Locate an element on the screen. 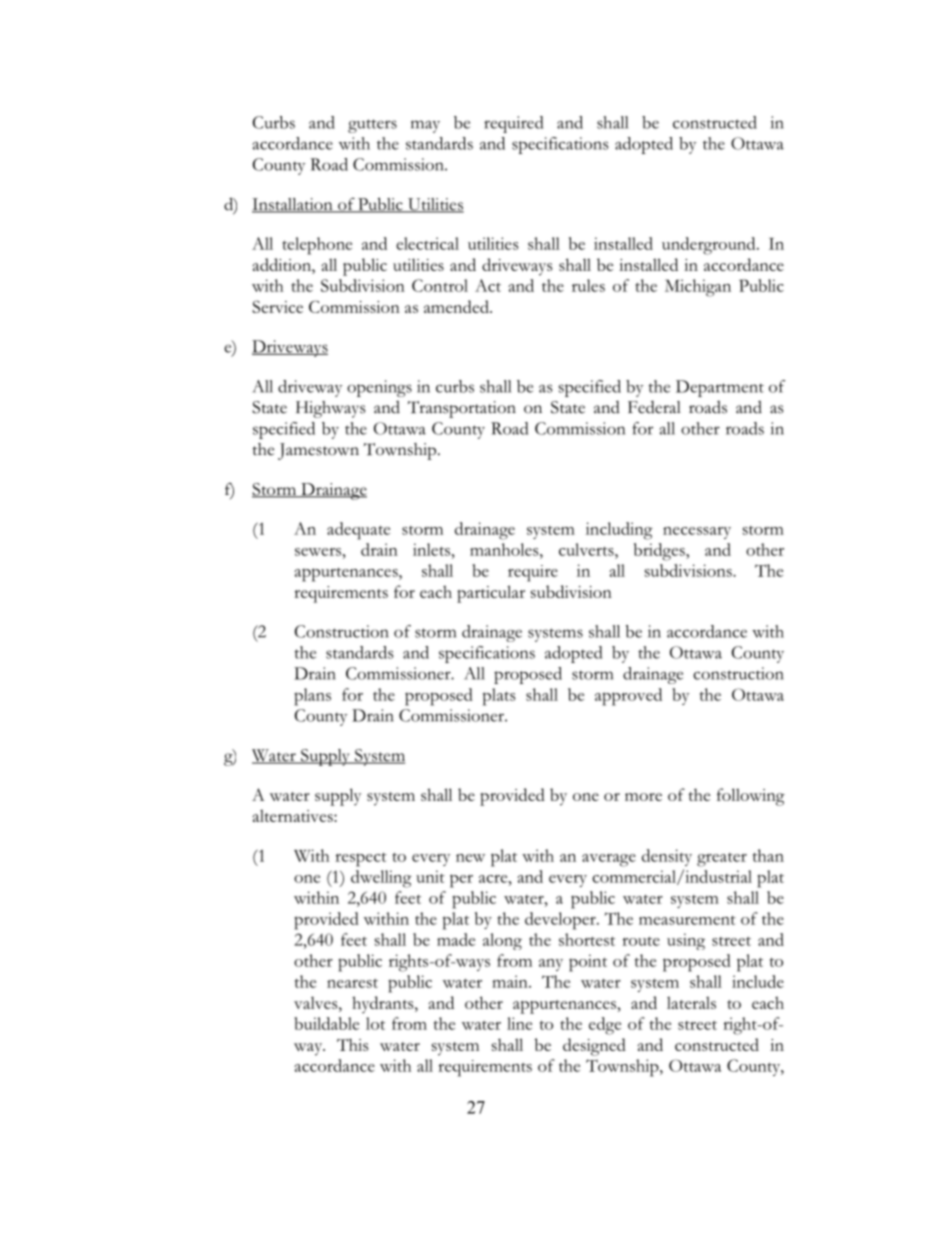 Image resolution: width=952 pixels, height=1233 pixels. gutters is located at coordinates (372, 126).
